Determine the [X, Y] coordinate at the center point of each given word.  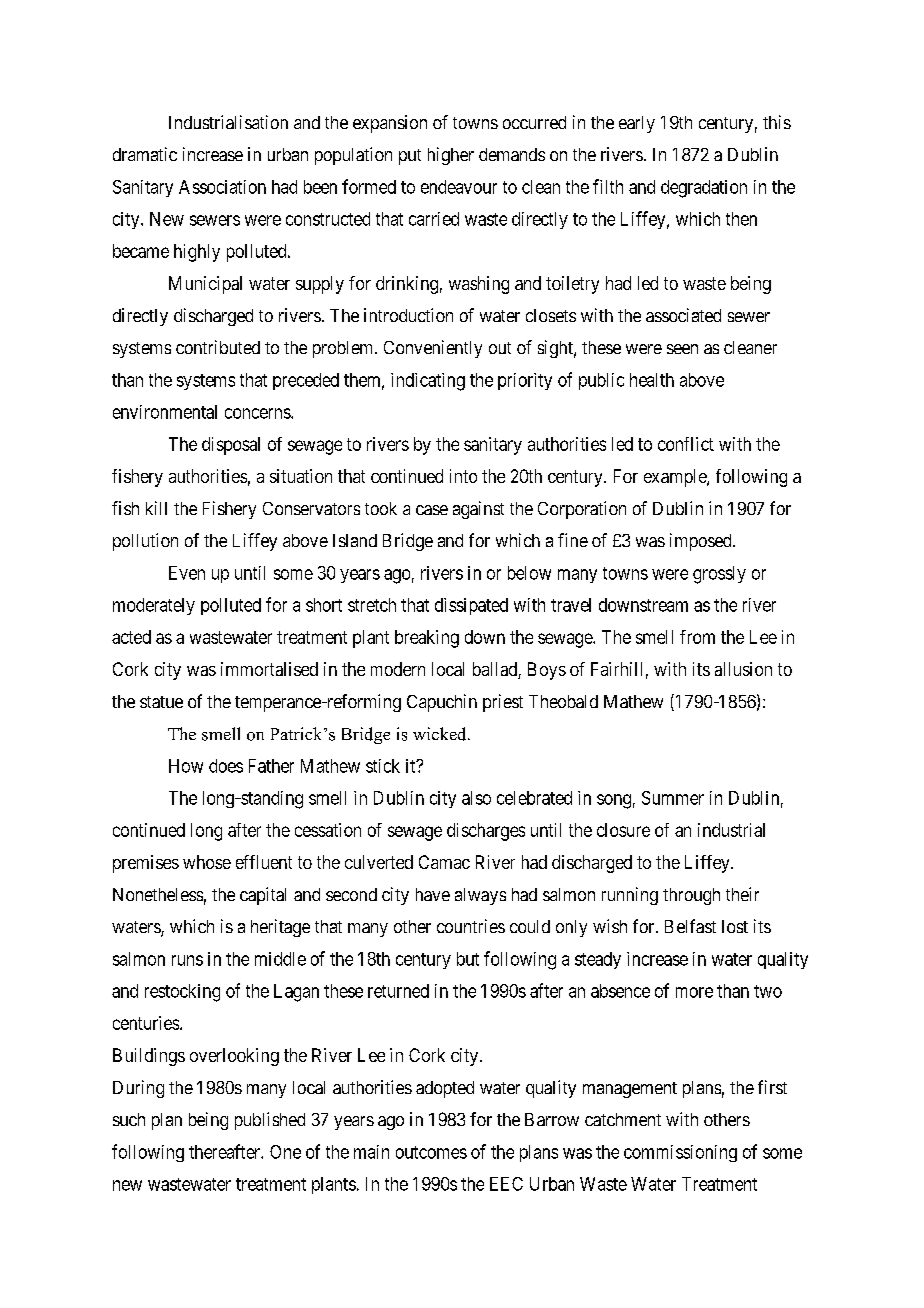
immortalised [269, 669]
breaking [427, 639]
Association [222, 187]
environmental [165, 412]
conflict [686, 444]
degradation [704, 189]
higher [451, 156]
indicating [428, 382]
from [697, 637]
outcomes [431, 1152]
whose [207, 862]
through [691, 896]
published [270, 1121]
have [433, 894]
